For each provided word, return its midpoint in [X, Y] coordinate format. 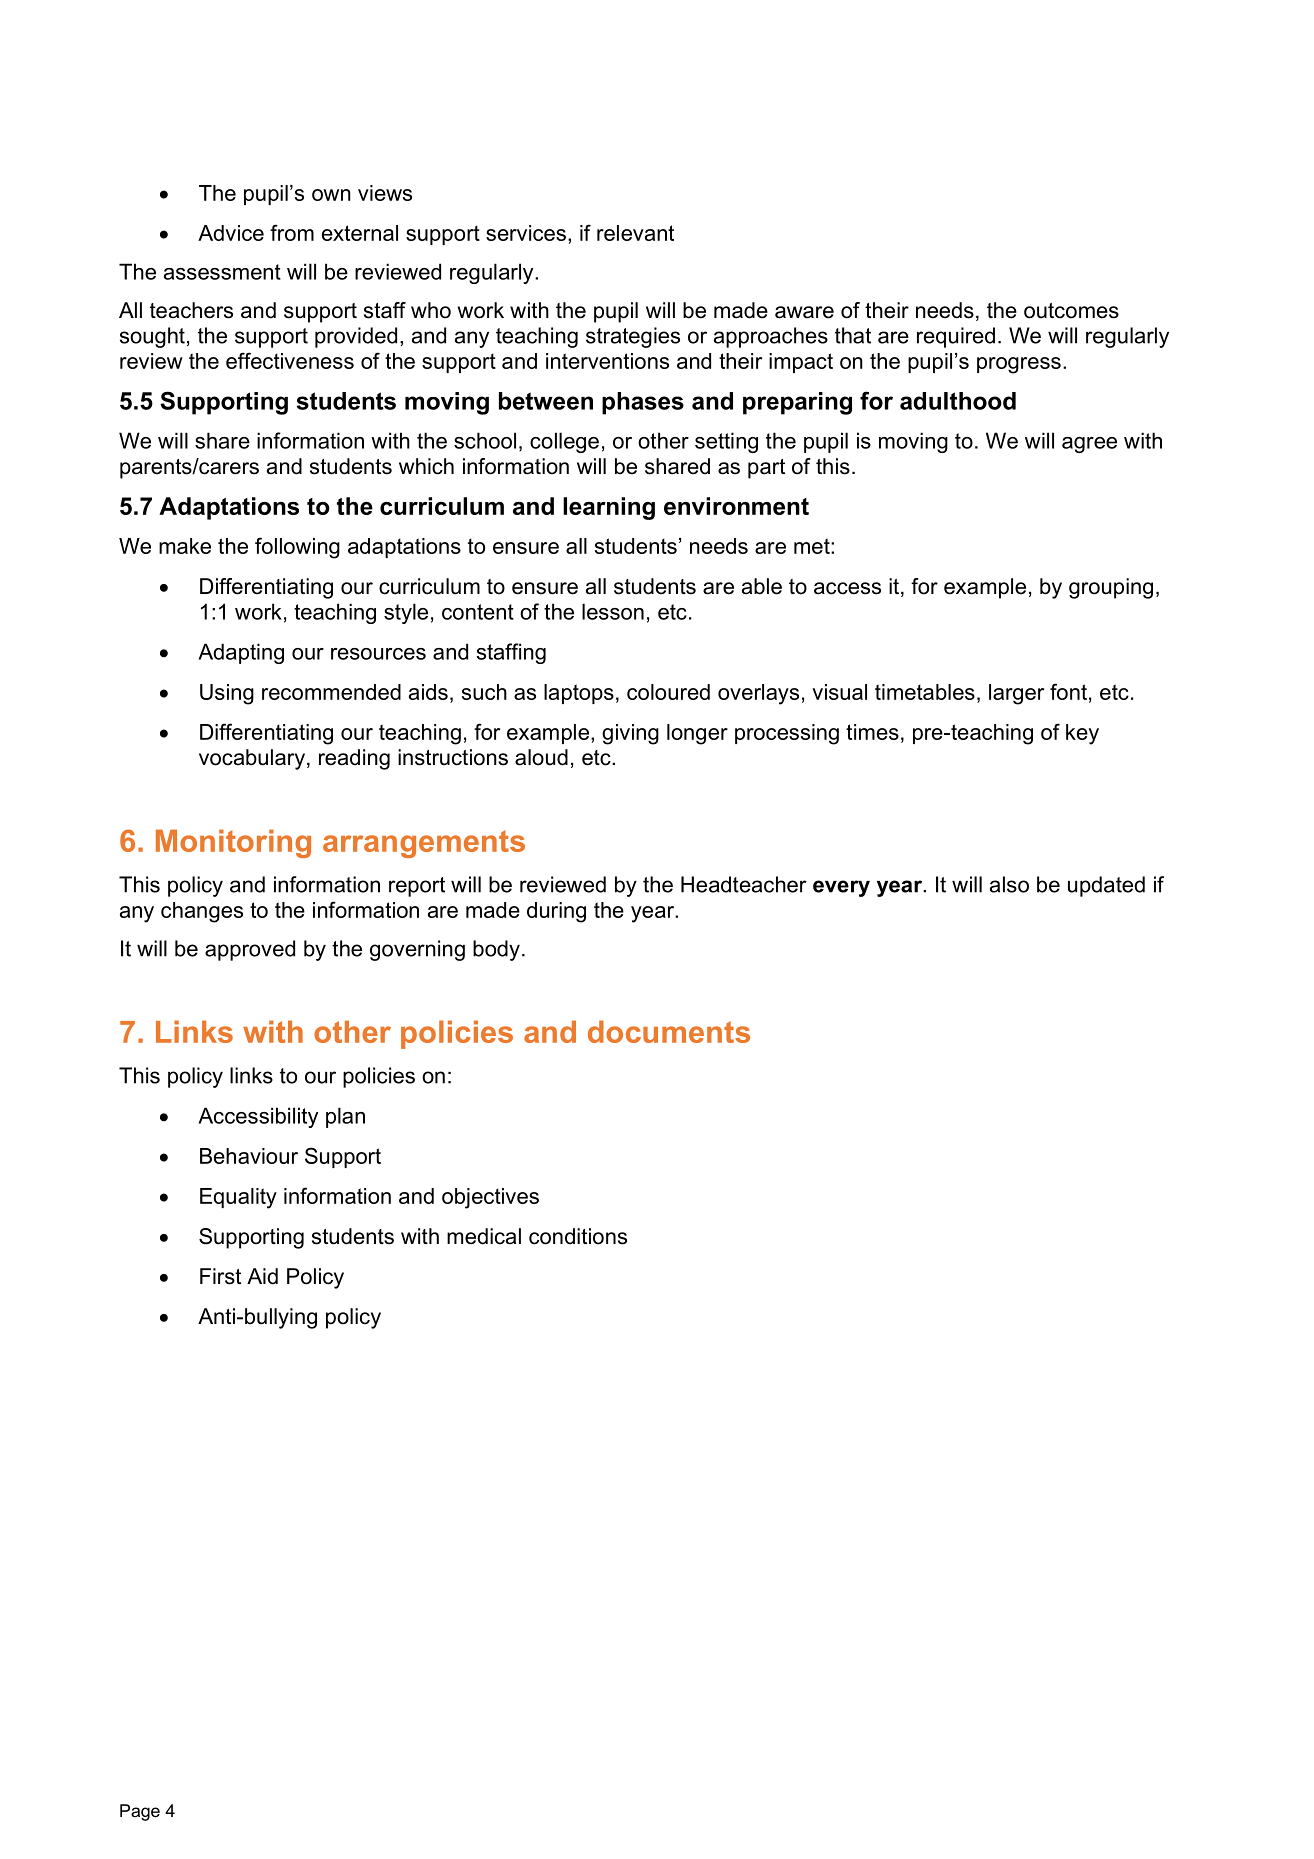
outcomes [1071, 311]
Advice [231, 233]
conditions [578, 1236]
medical [484, 1236]
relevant [635, 233]
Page [140, 1812]
